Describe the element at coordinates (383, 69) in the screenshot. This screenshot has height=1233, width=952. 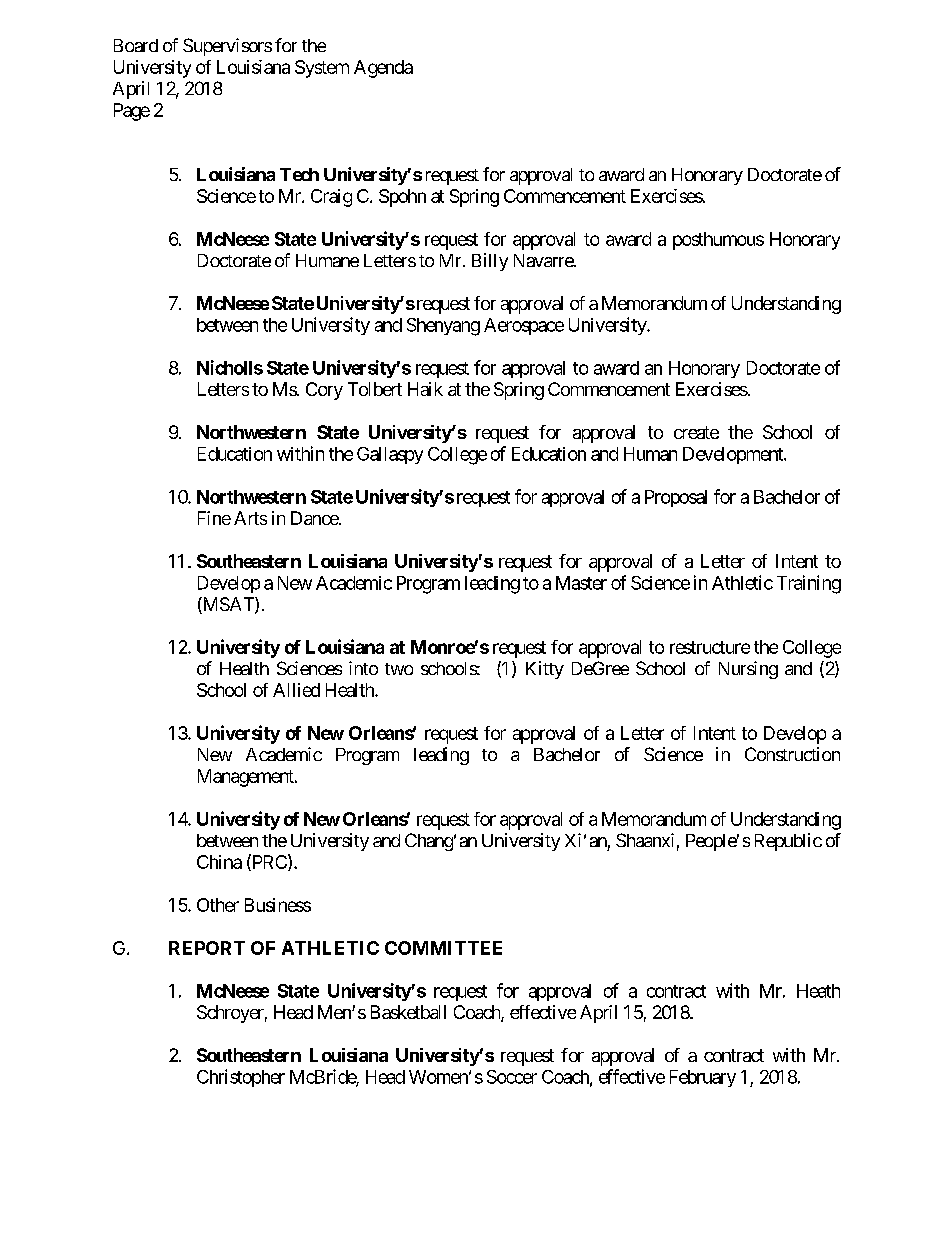
I see `Agenda` at that location.
